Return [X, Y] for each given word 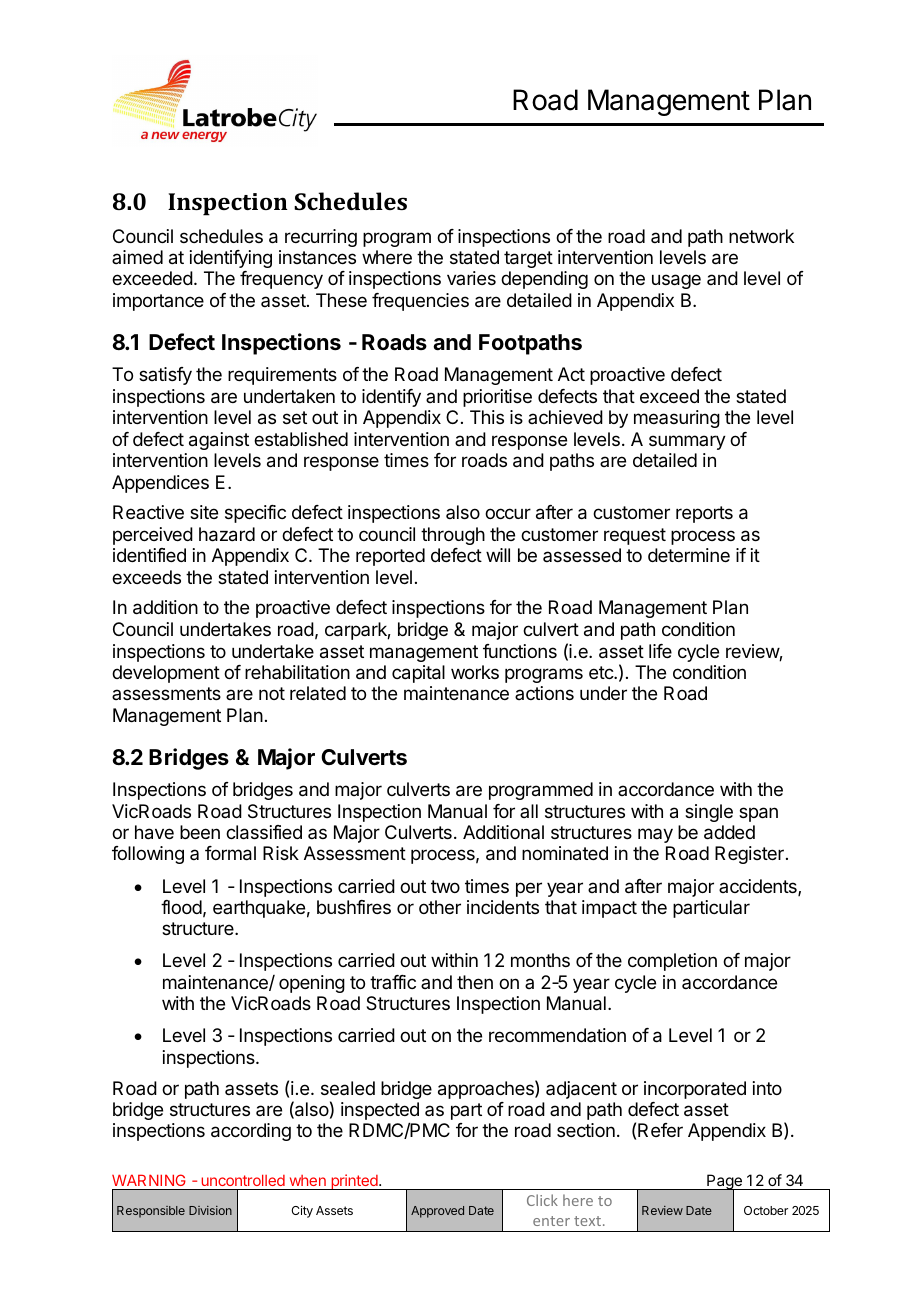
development [166, 674]
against [219, 441]
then [475, 982]
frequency [281, 280]
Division [210, 1210]
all [529, 811]
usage [676, 281]
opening [312, 984]
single [709, 813]
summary [687, 442]
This [487, 417]
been [200, 832]
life [660, 651]
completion [672, 962]
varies [471, 278]
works [475, 672]
